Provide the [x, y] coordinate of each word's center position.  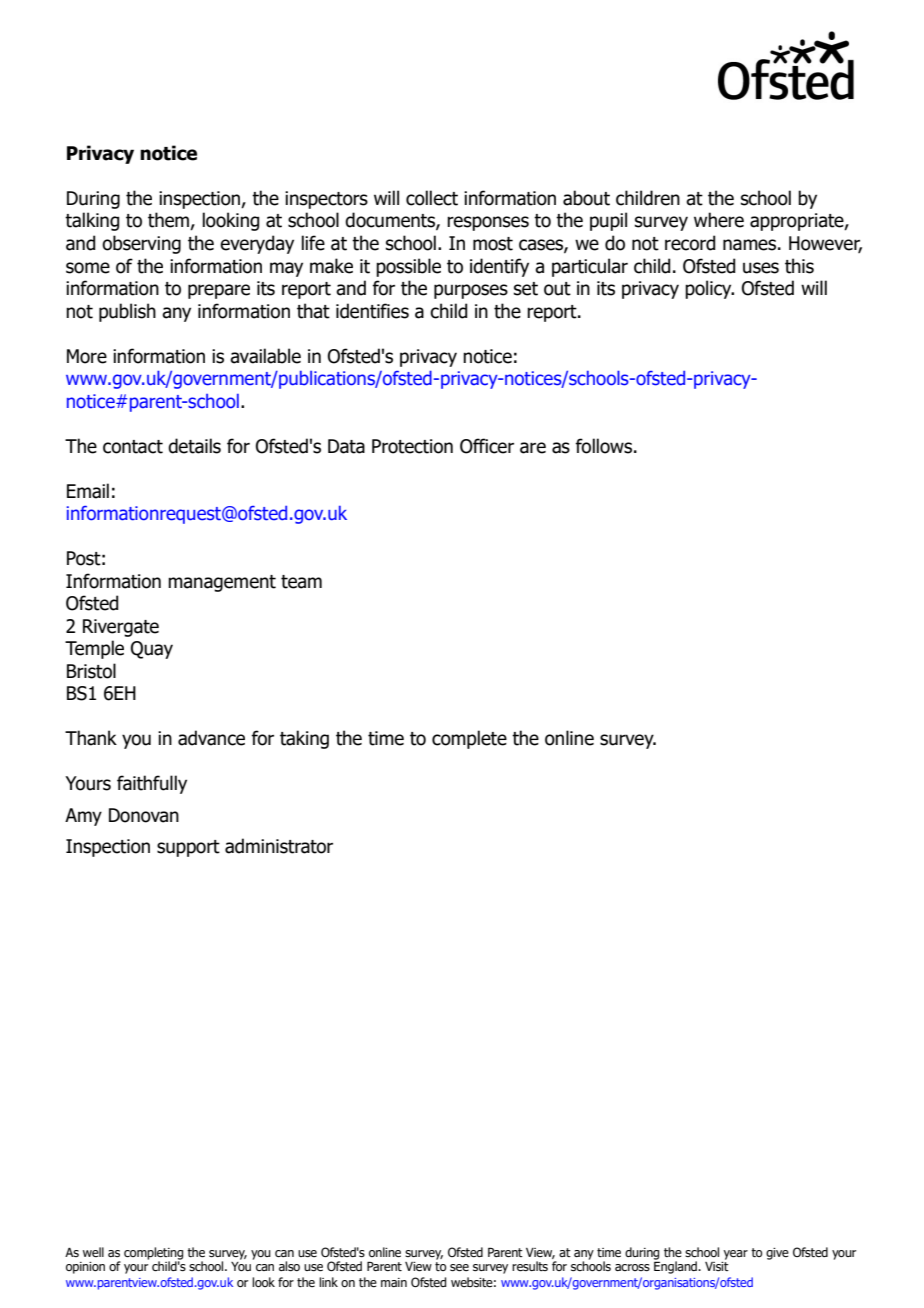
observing [141, 244]
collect [432, 198]
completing [153, 1254]
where [719, 220]
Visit [717, 1266]
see [459, 1267]
